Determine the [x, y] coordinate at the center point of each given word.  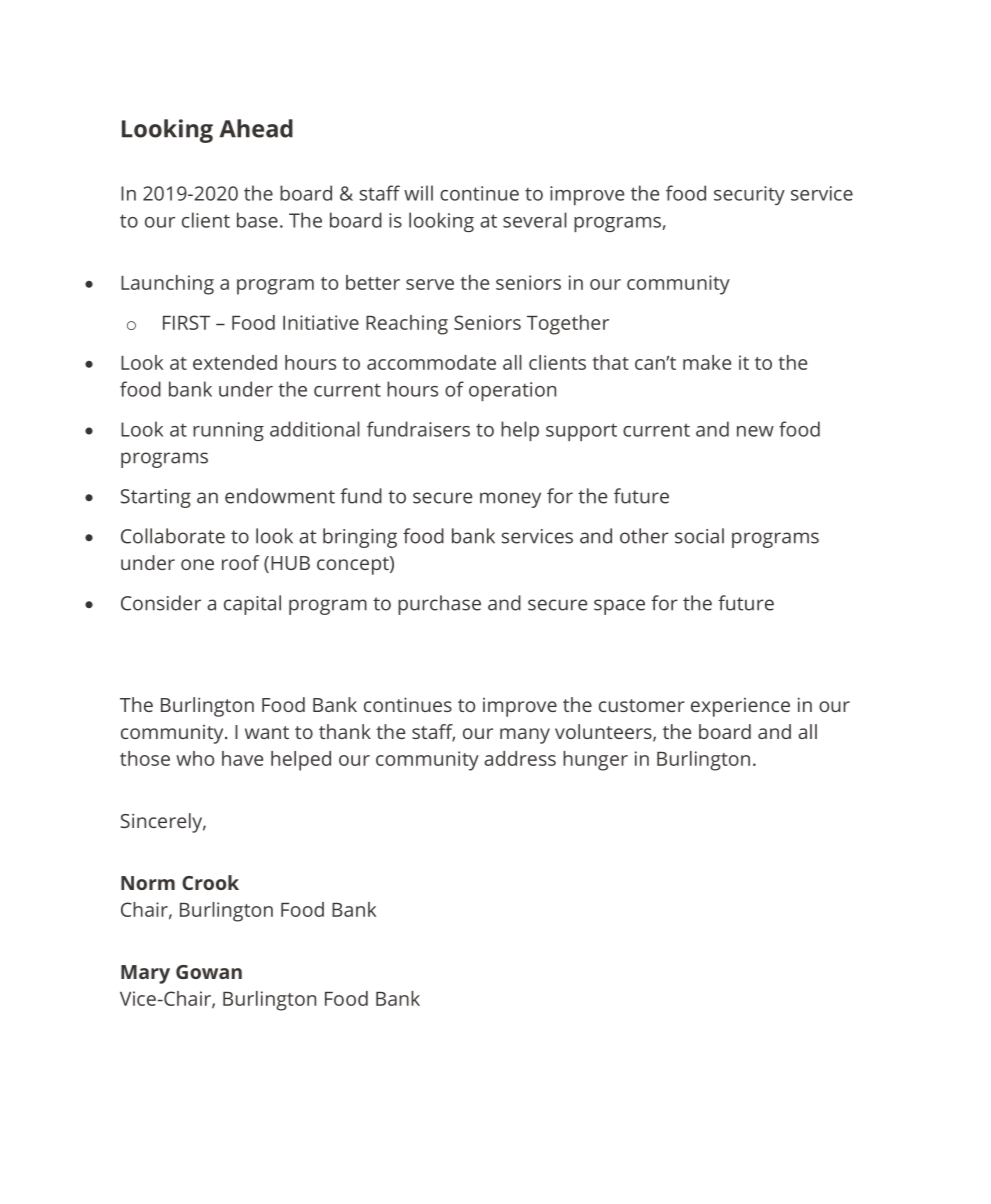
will [418, 193]
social [699, 536]
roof [241, 562]
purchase [439, 605]
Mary [145, 974]
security [749, 195]
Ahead [256, 128]
